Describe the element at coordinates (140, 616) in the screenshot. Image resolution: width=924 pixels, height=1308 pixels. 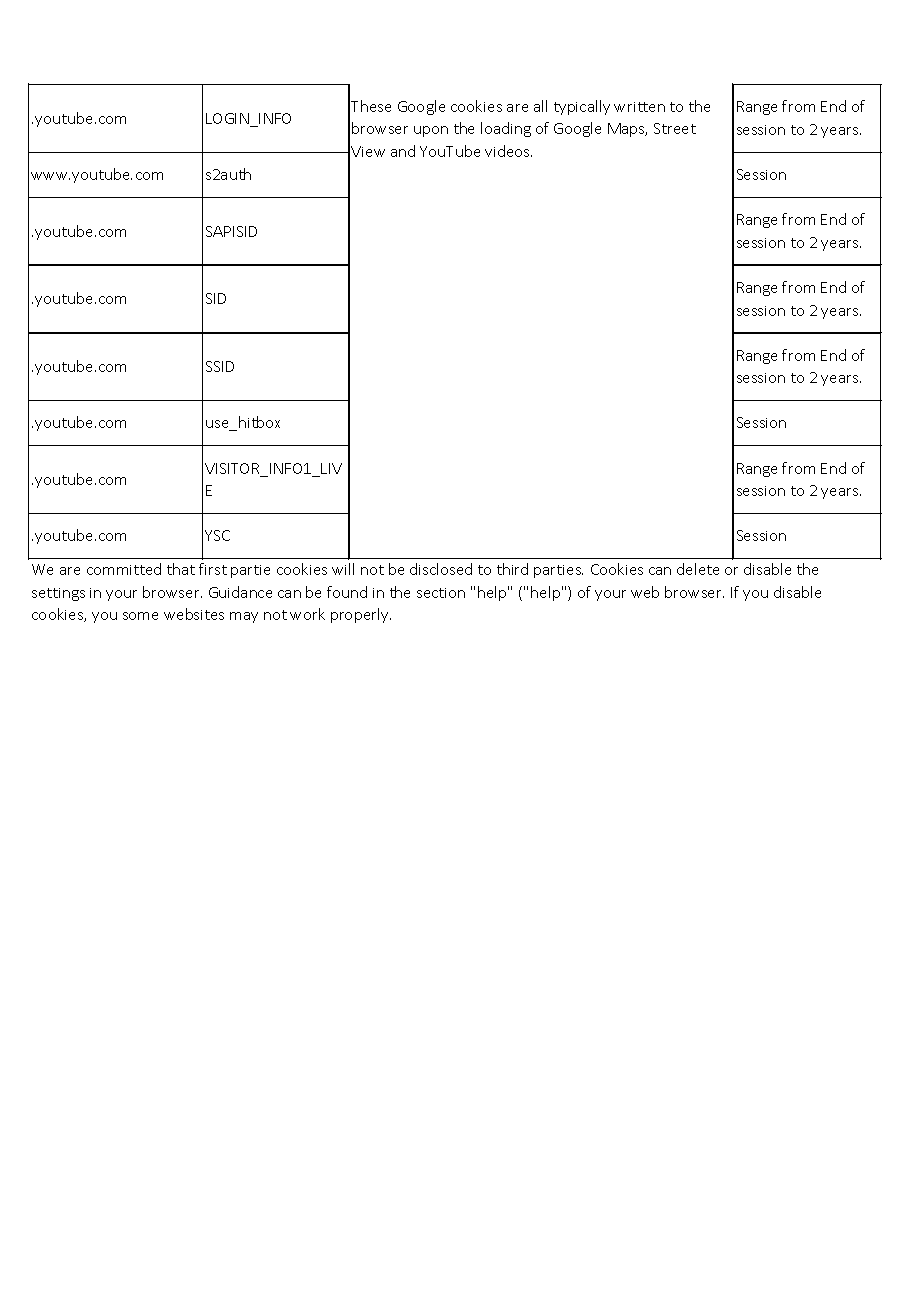
I see `some` at that location.
